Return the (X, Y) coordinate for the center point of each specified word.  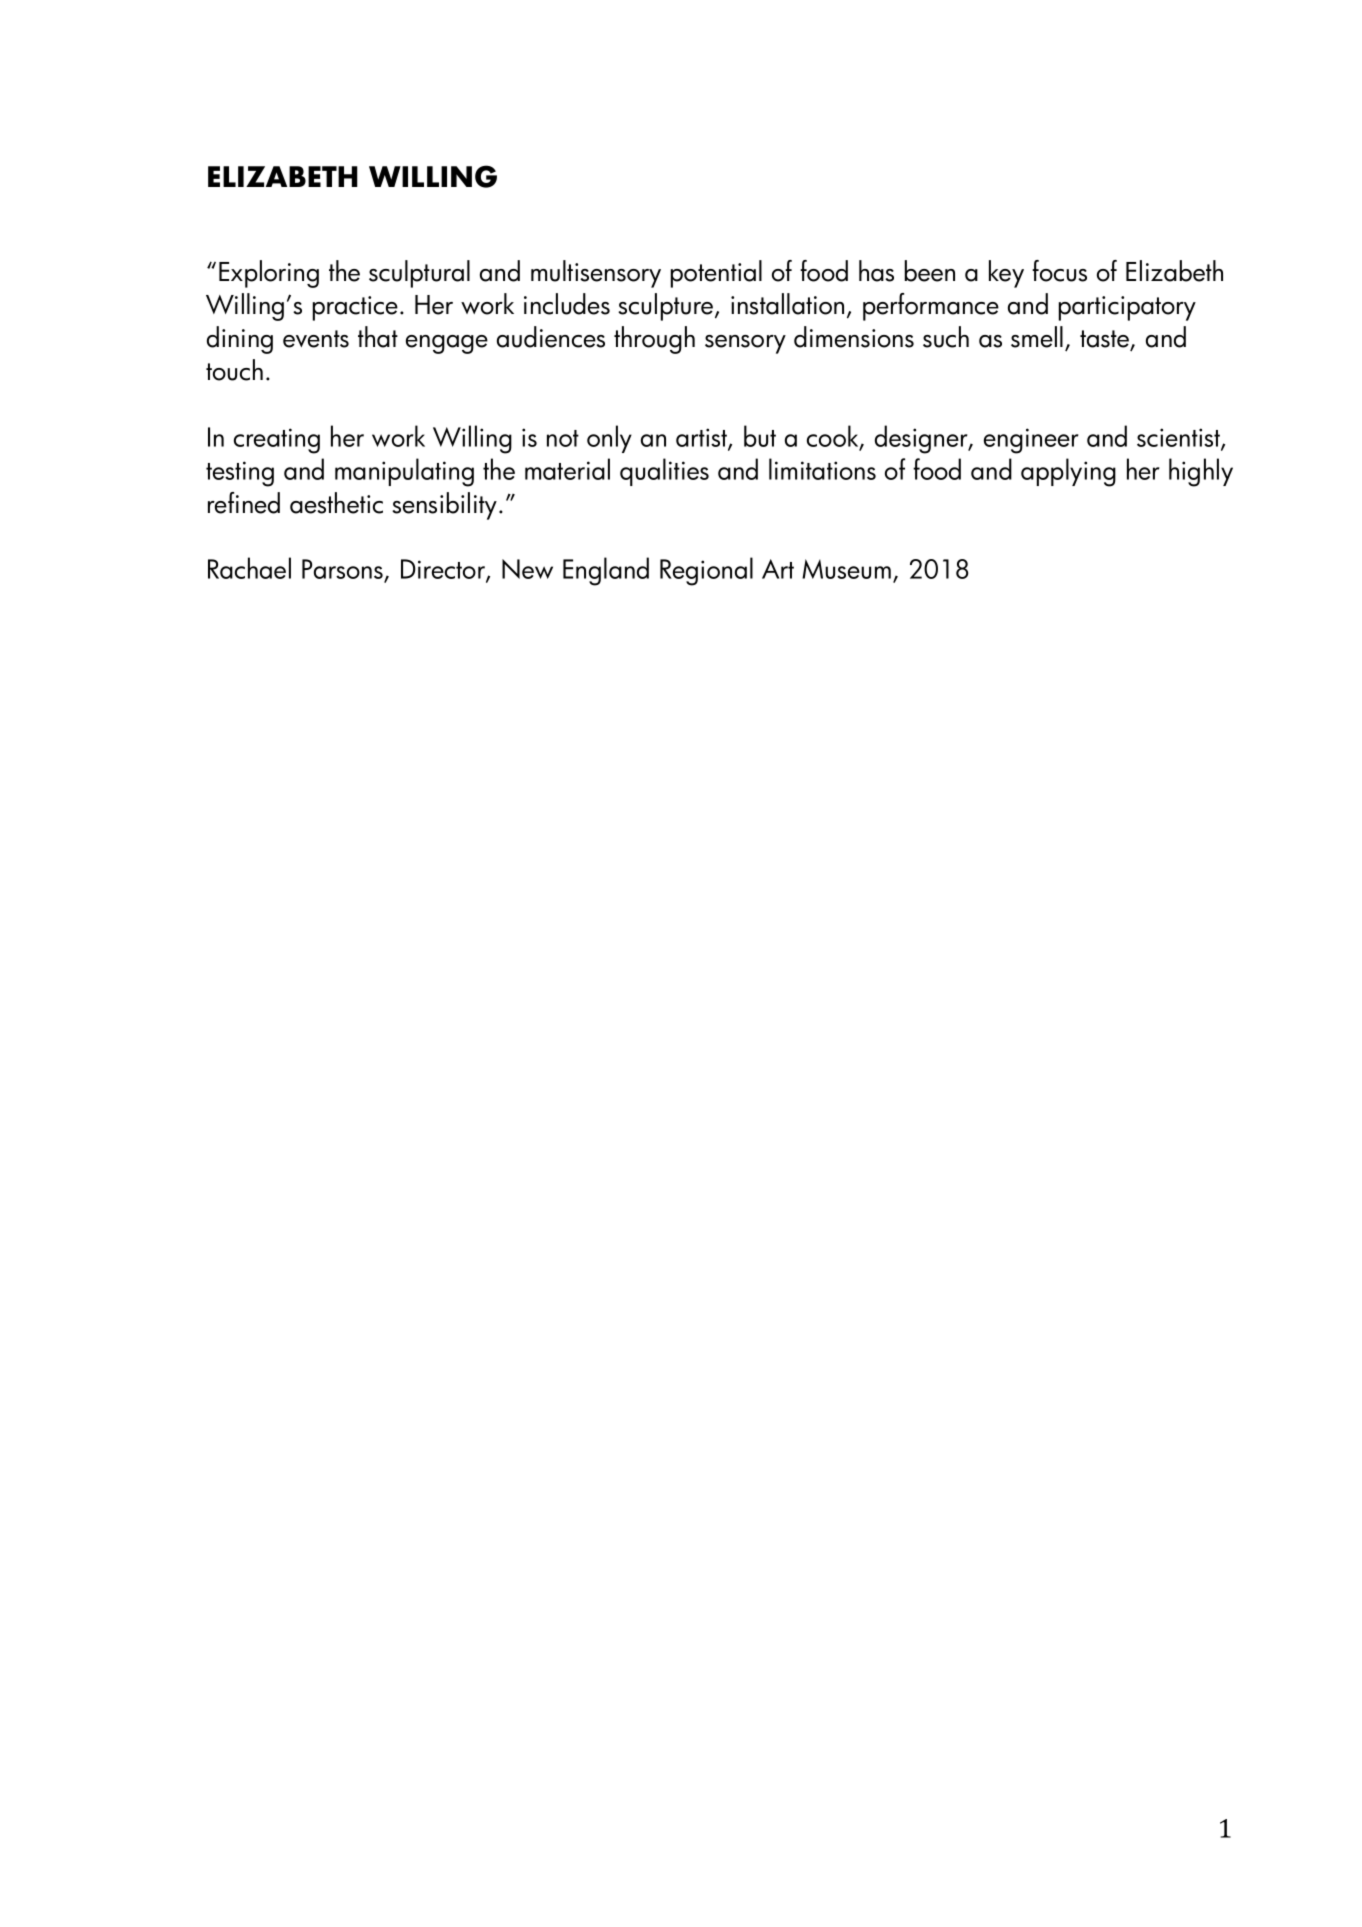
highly (1201, 472)
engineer (1031, 441)
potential (716, 274)
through (654, 340)
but (760, 436)
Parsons (343, 570)
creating (277, 441)
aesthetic (336, 503)
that (378, 337)
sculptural (419, 274)
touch (234, 370)
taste (1106, 340)
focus (1059, 271)
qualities (664, 472)
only (609, 439)
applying (1068, 472)
